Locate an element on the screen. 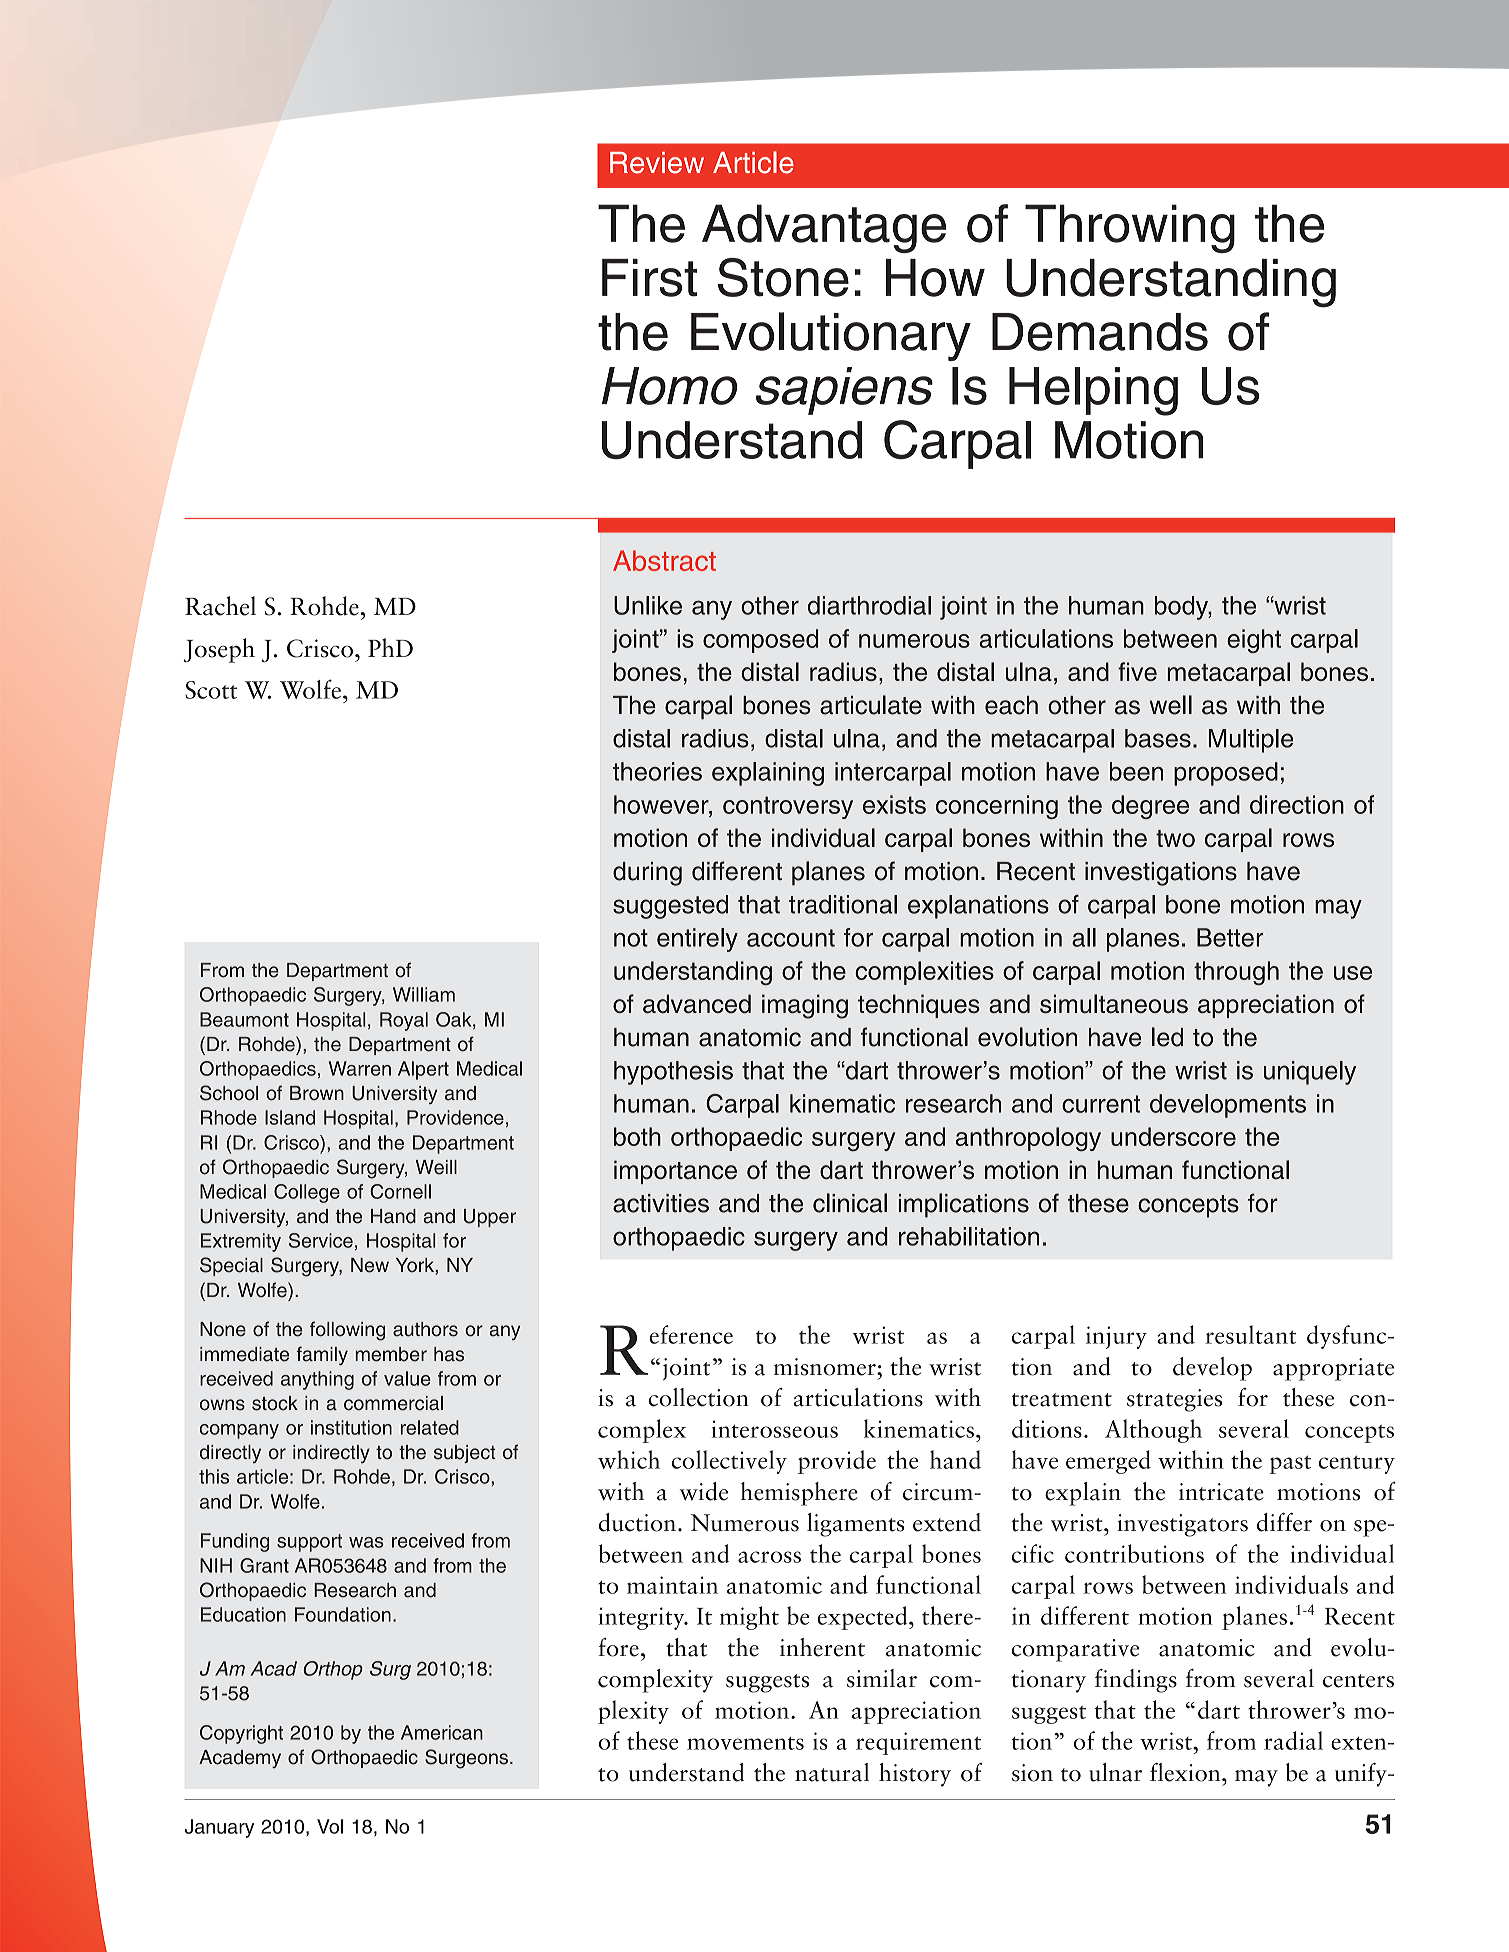 The image size is (1509, 1952). flexion is located at coordinates (1186, 1772).
